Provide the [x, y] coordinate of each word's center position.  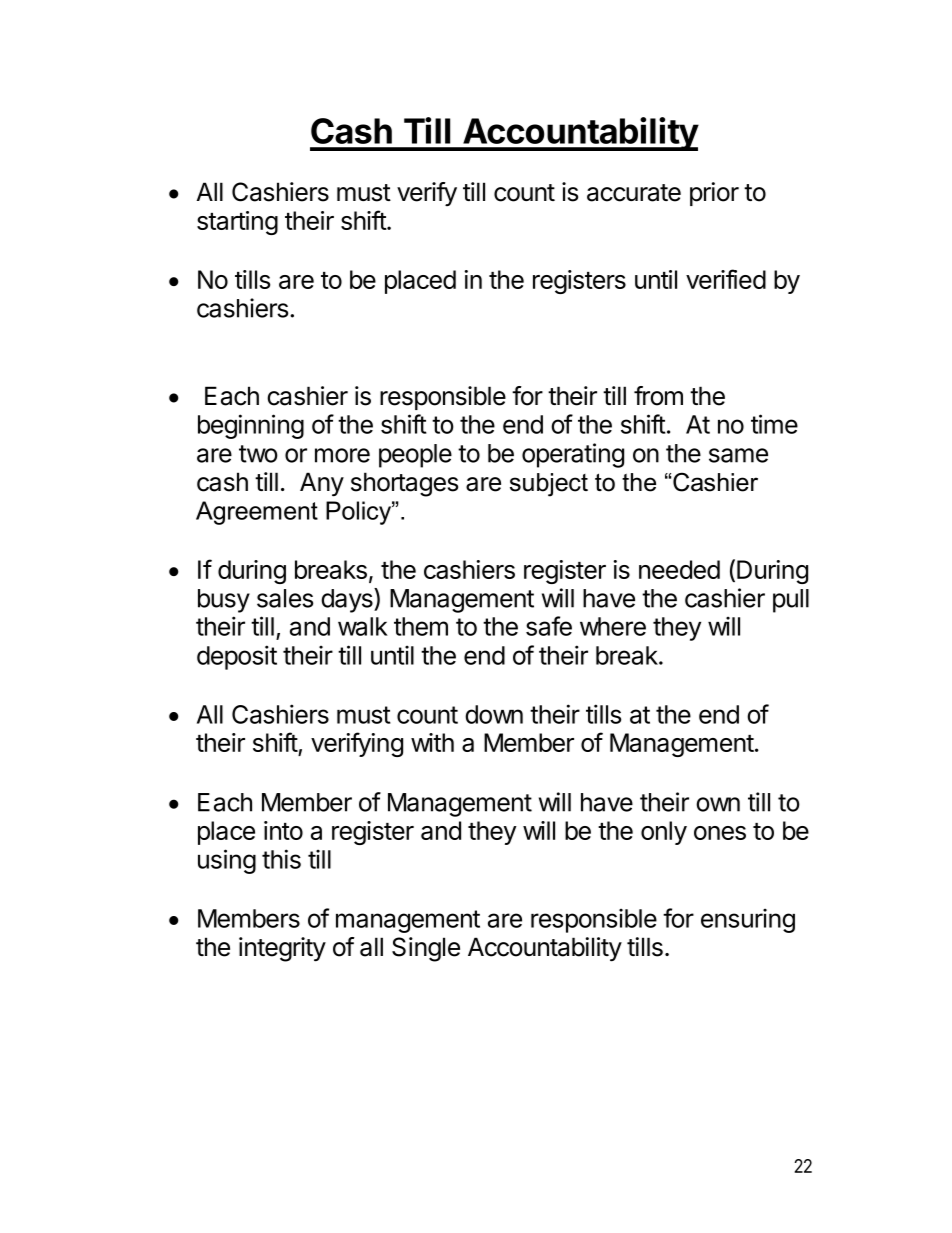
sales [285, 598]
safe [549, 626]
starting [237, 223]
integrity [282, 949]
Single [426, 949]
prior [714, 194]
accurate [634, 193]
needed [679, 569]
